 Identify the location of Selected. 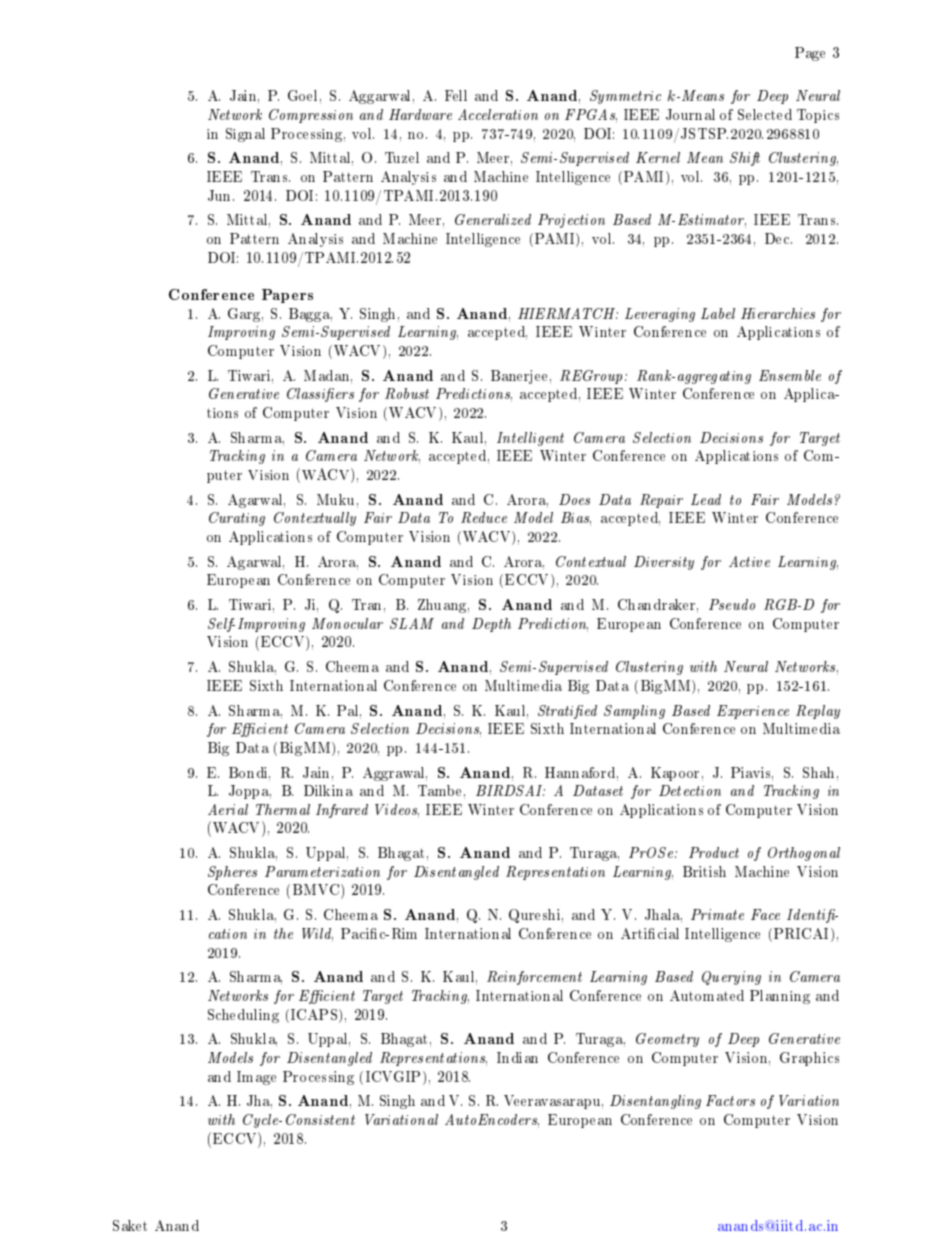
(765, 114).
